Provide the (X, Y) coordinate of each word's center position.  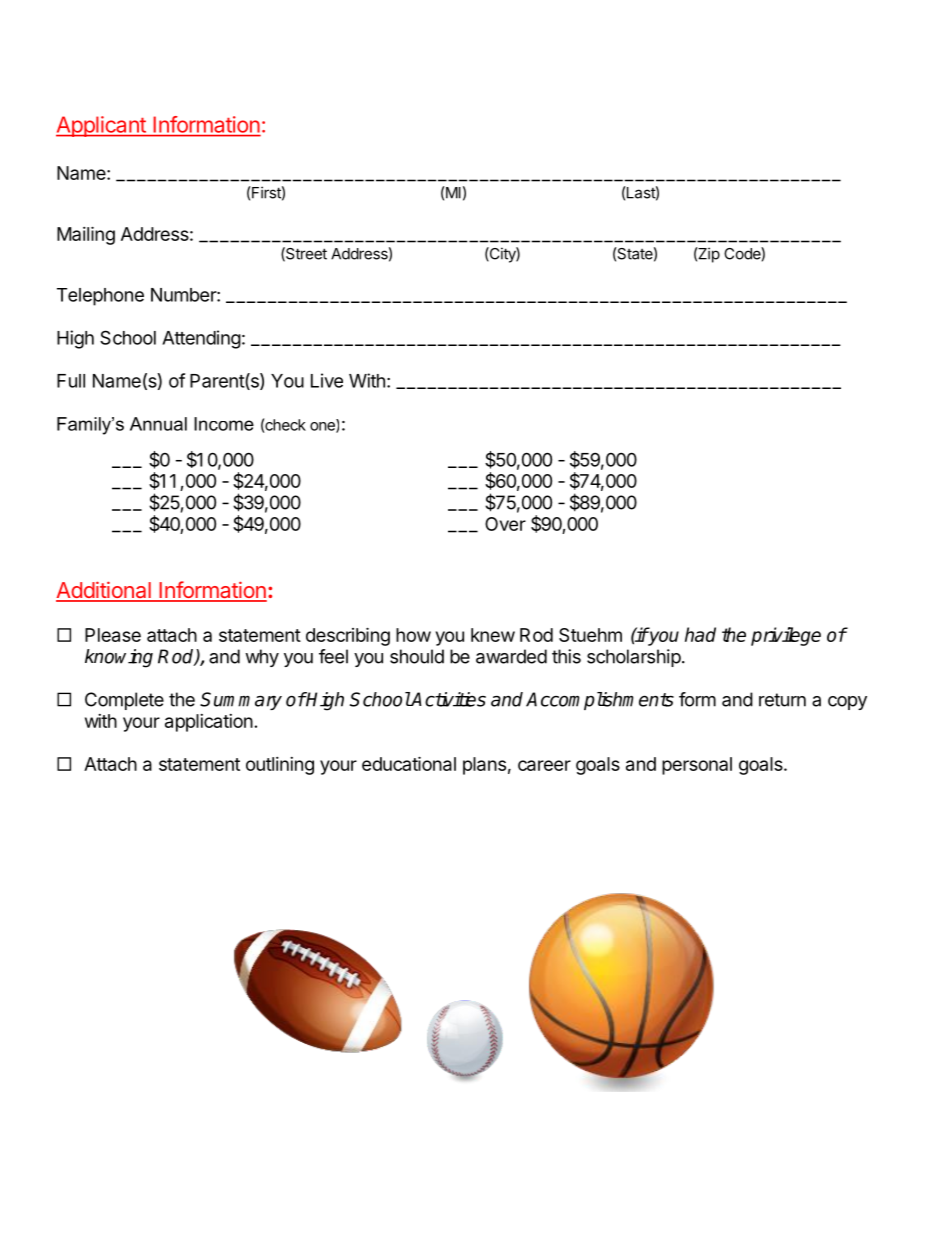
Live (327, 380)
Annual (158, 424)
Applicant (102, 126)
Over (505, 524)
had (700, 634)
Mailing (86, 235)
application (209, 723)
